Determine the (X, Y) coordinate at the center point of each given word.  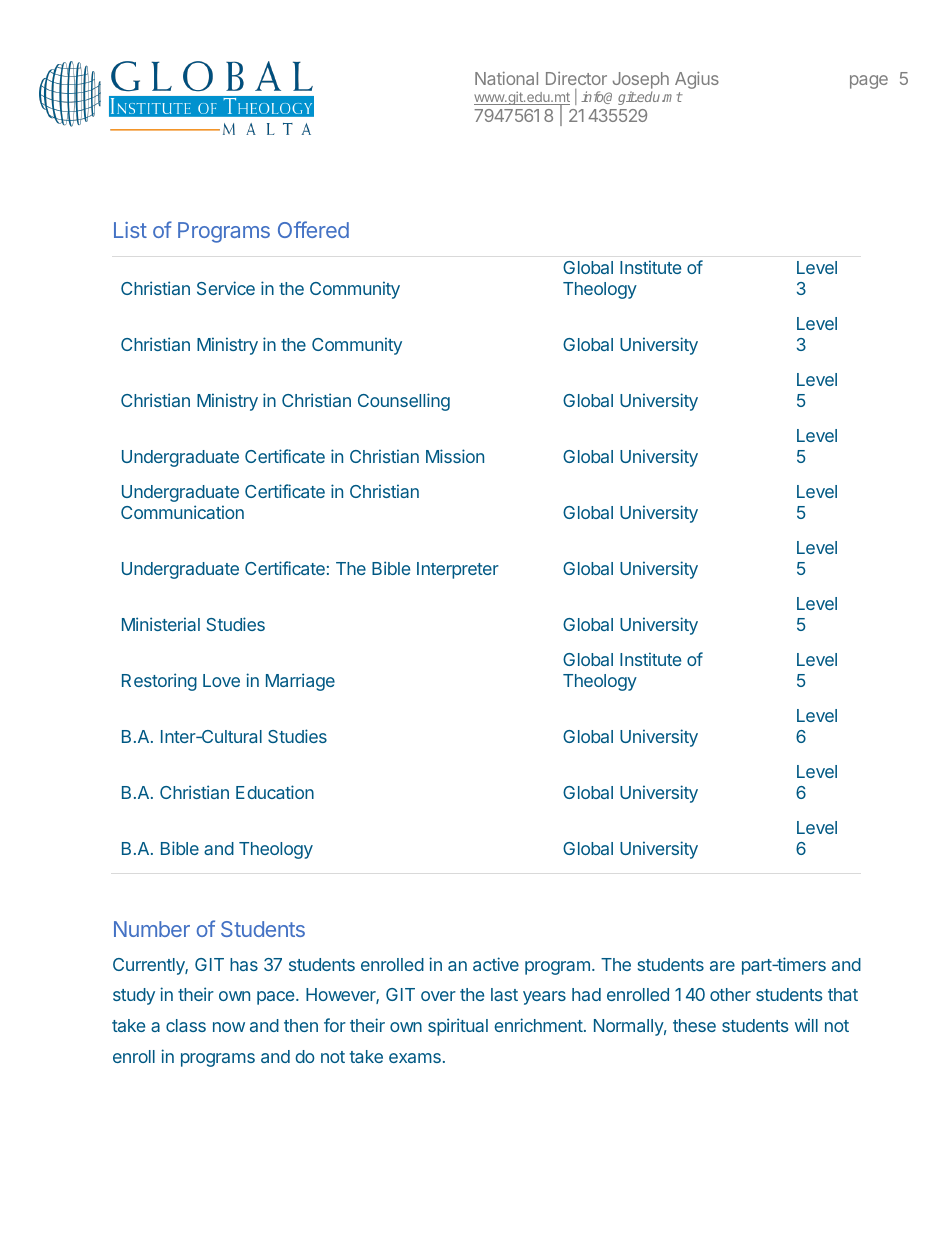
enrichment (538, 1025)
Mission (455, 456)
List (130, 230)
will (806, 1025)
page (869, 82)
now (229, 1027)
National (506, 78)
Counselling (404, 402)
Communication (182, 512)
